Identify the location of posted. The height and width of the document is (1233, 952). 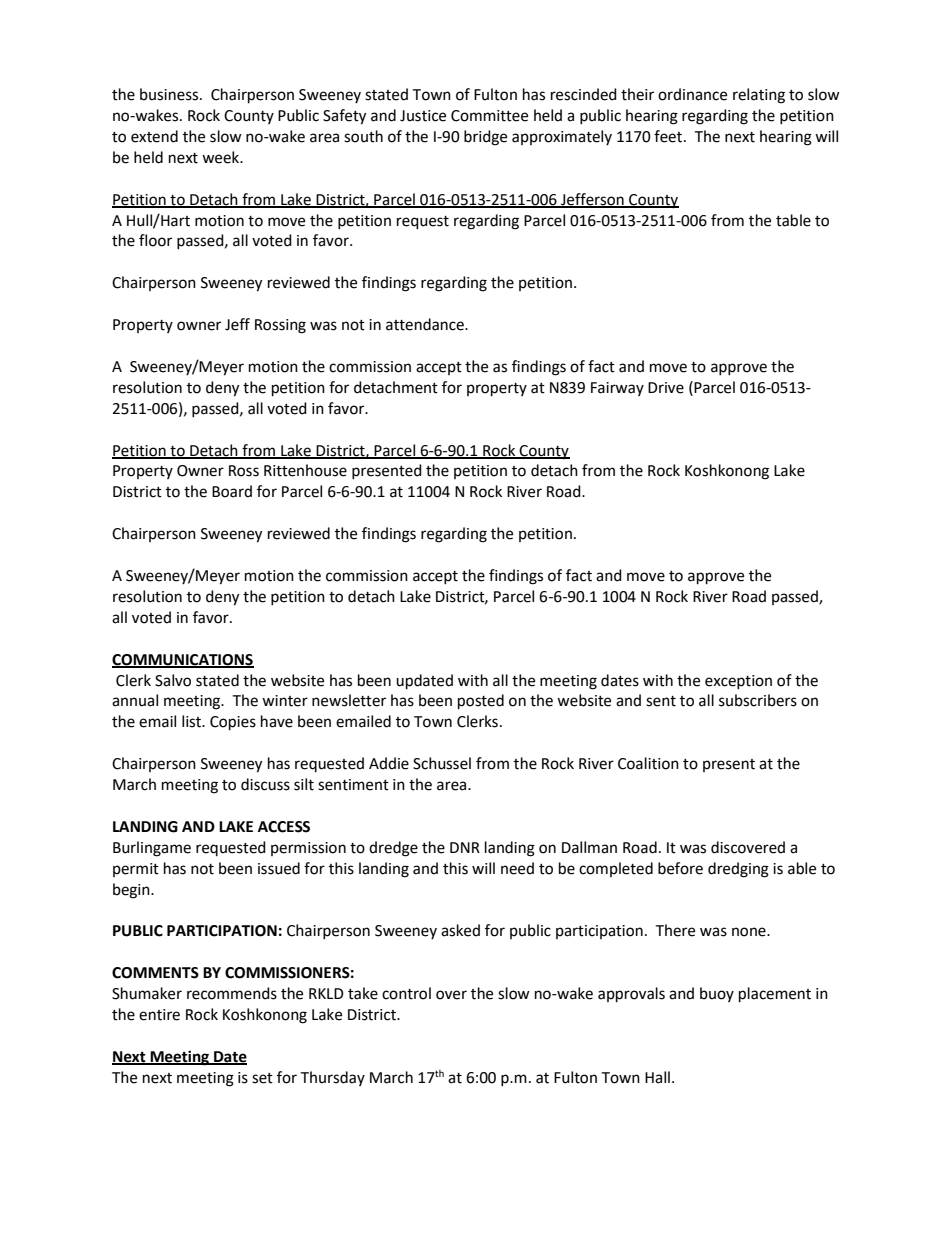
(481, 702).
